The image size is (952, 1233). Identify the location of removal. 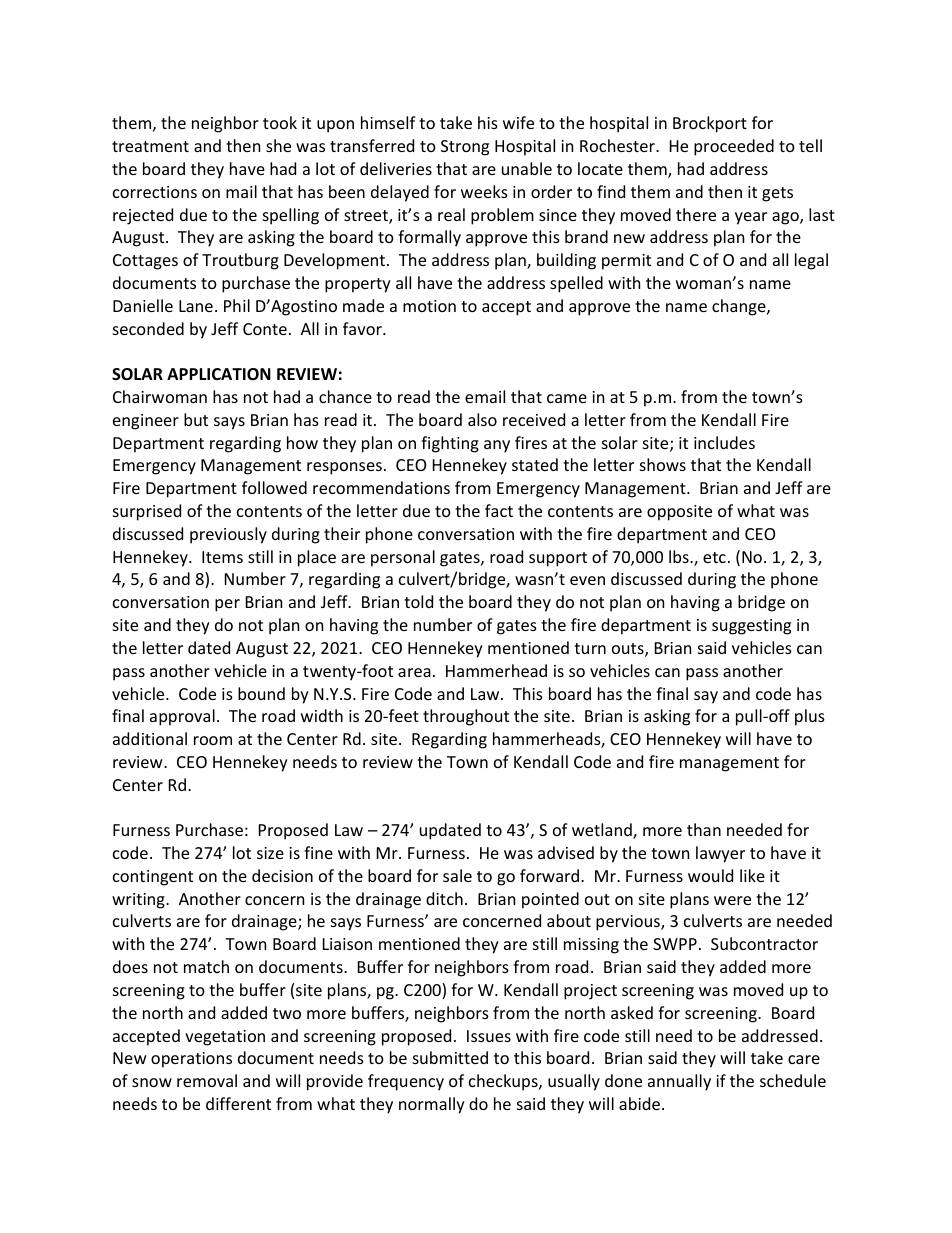
(207, 1080).
